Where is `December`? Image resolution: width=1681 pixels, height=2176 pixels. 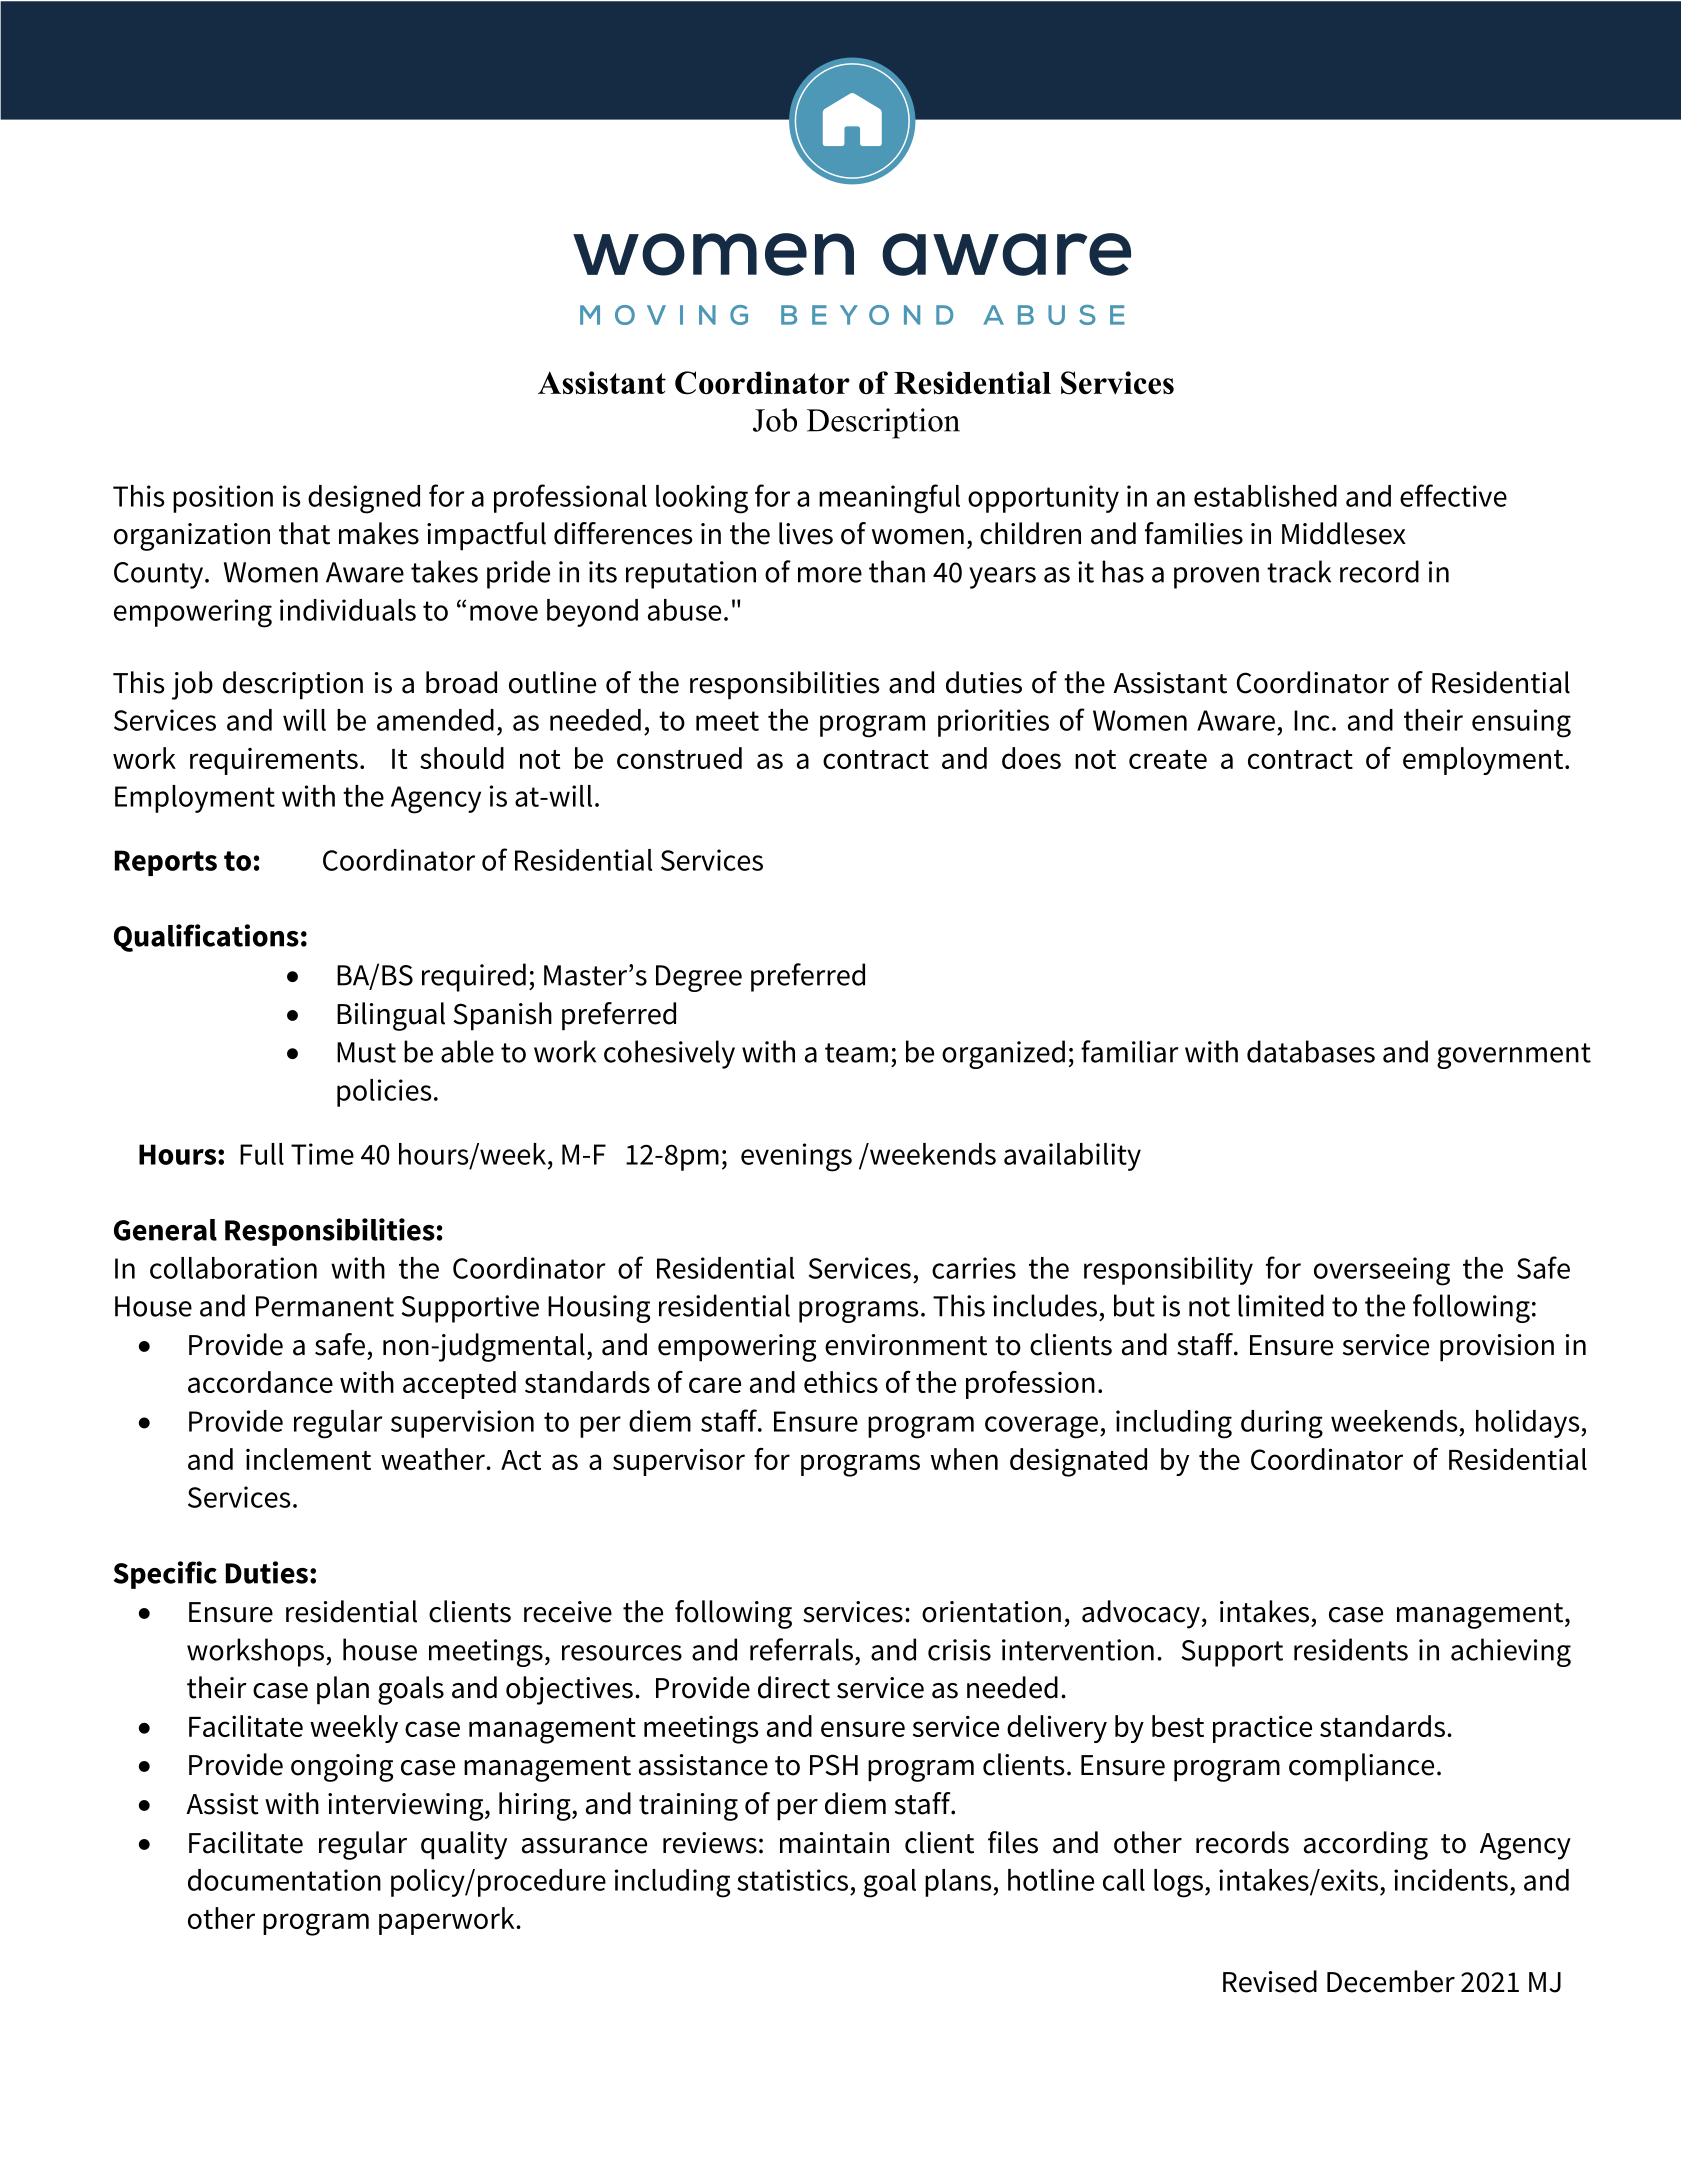
December is located at coordinates (1391, 1981).
